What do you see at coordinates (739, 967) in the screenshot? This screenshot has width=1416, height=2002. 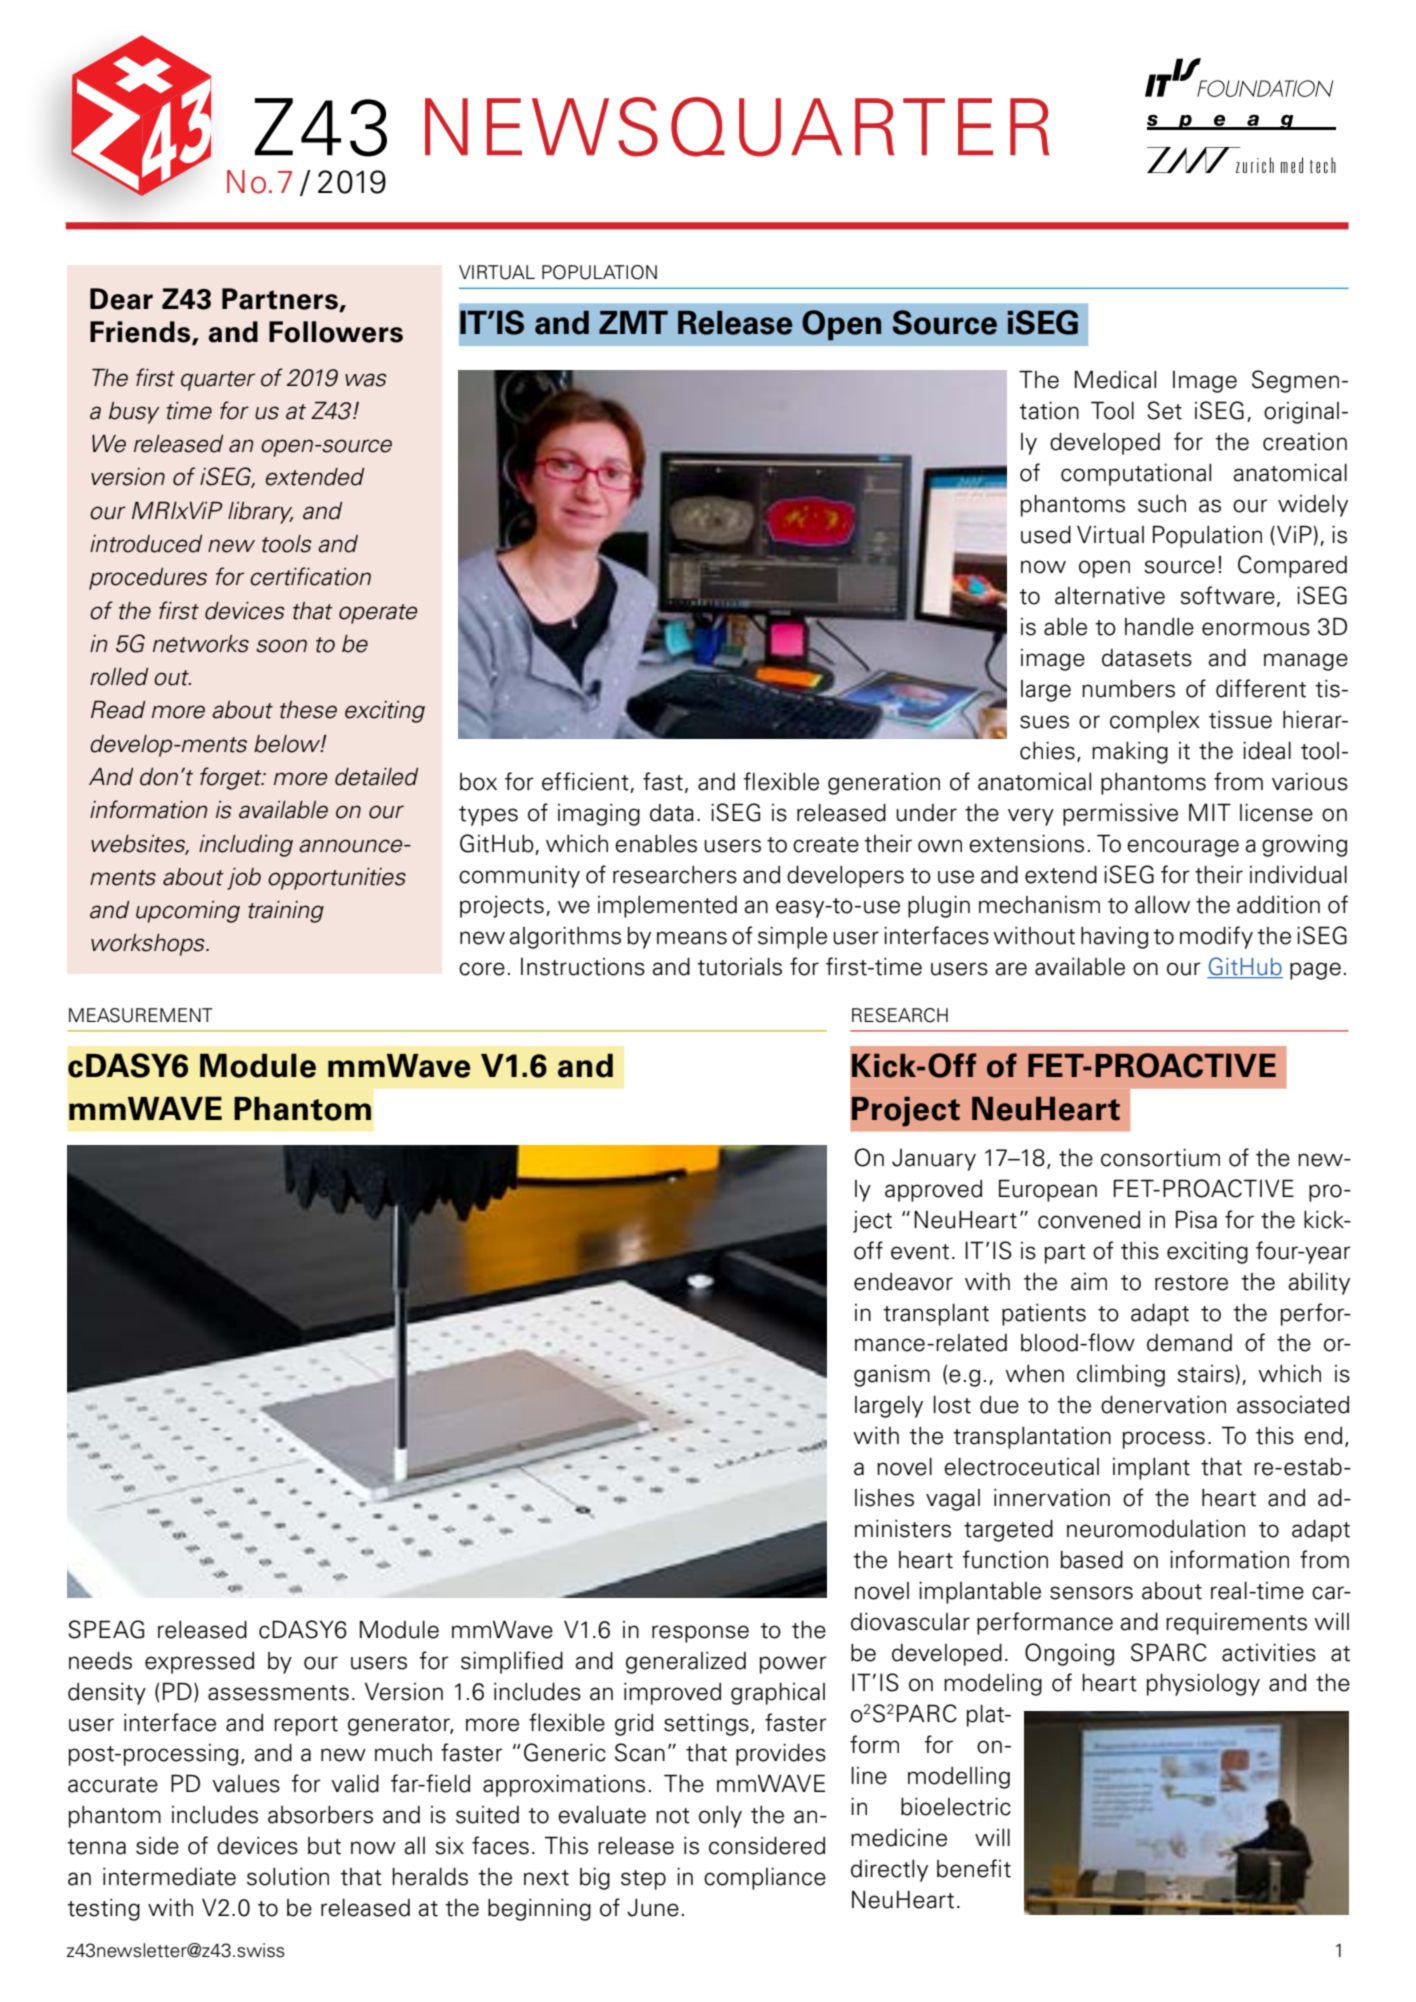 I see `tutorials` at bounding box center [739, 967].
